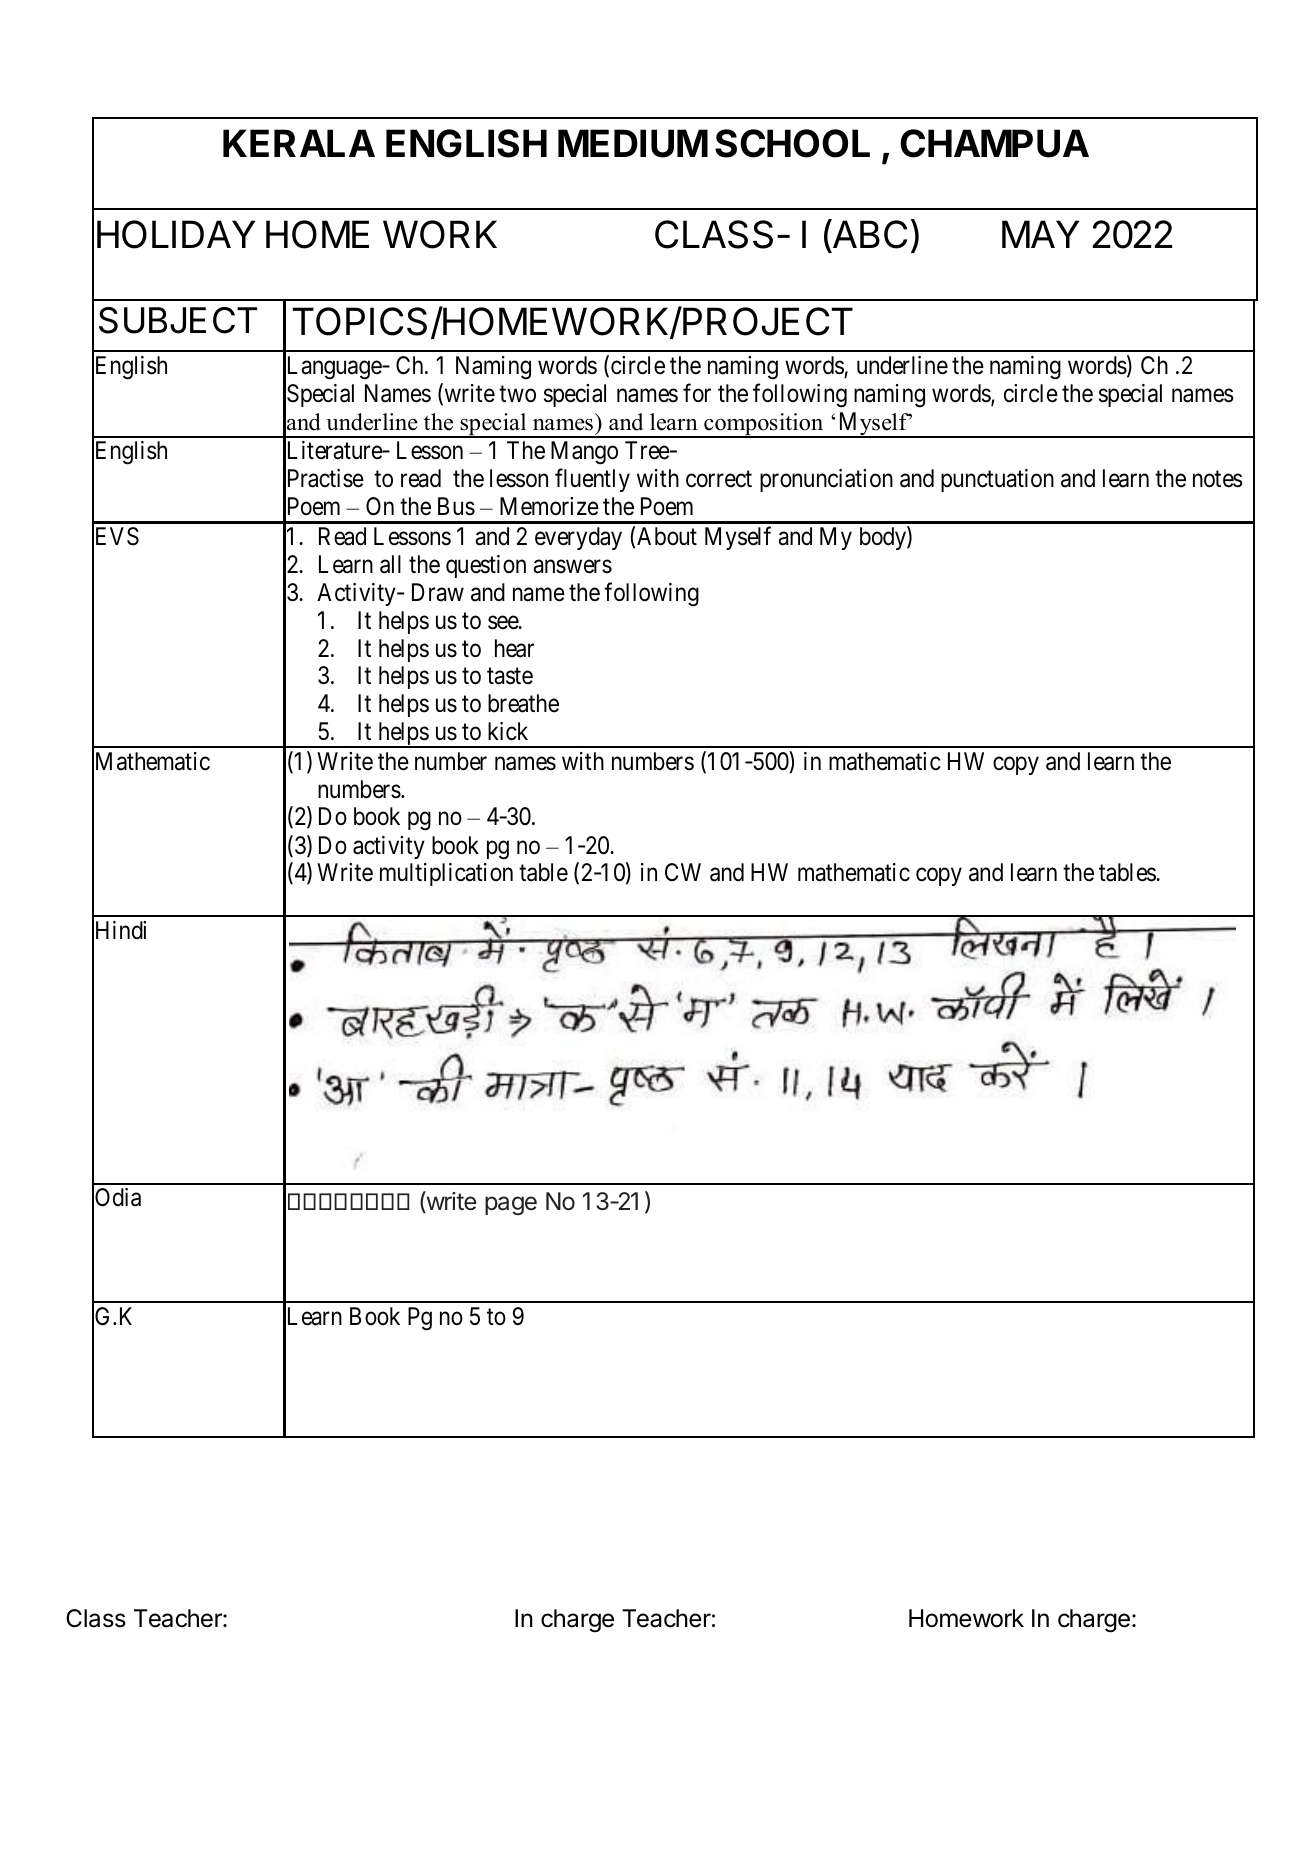  I want to click on multiplication, so click(446, 874).
